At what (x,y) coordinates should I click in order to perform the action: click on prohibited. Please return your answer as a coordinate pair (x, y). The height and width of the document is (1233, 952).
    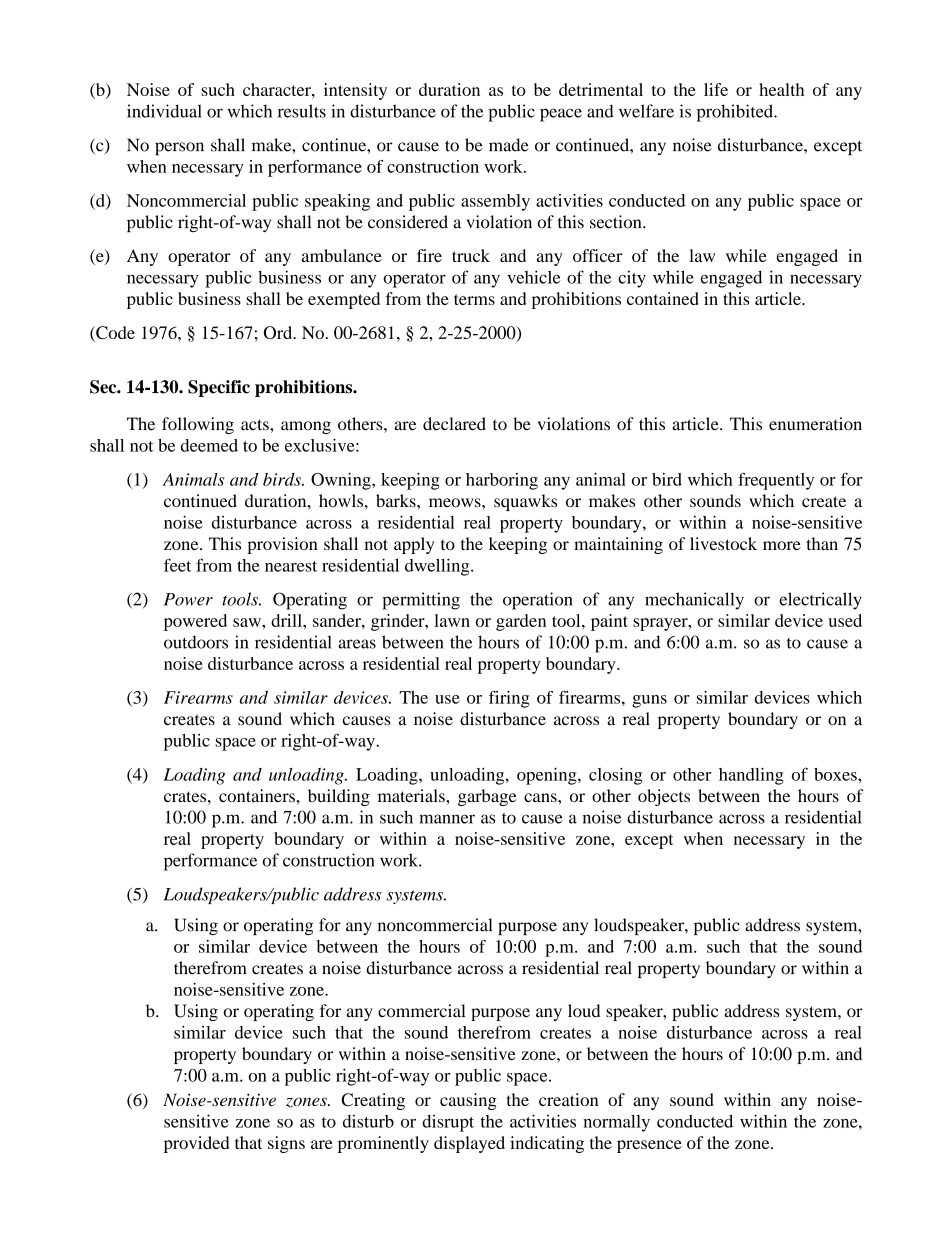
    Looking at the image, I should click on (736, 113).
